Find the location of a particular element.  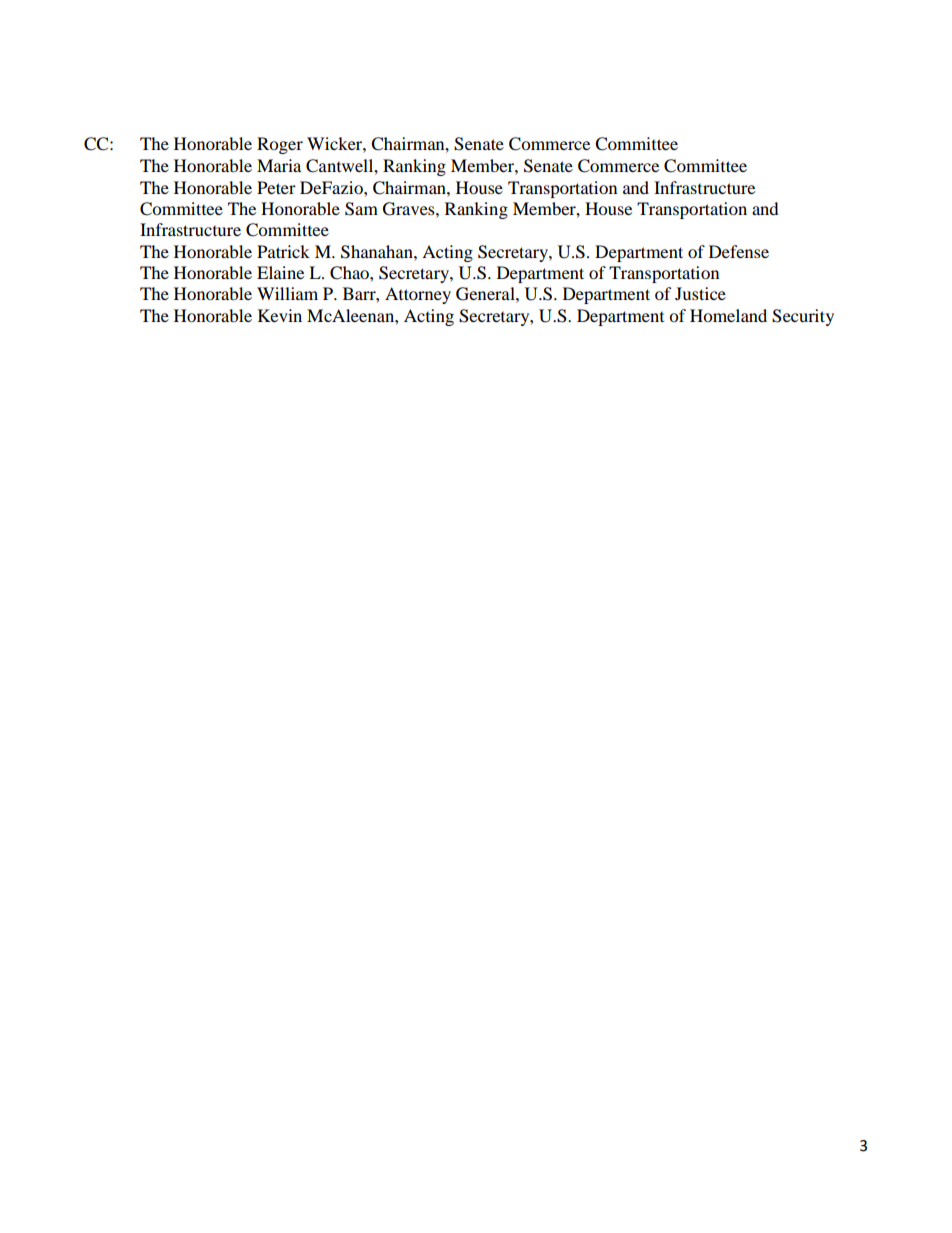

Kevin is located at coordinates (280, 315).
